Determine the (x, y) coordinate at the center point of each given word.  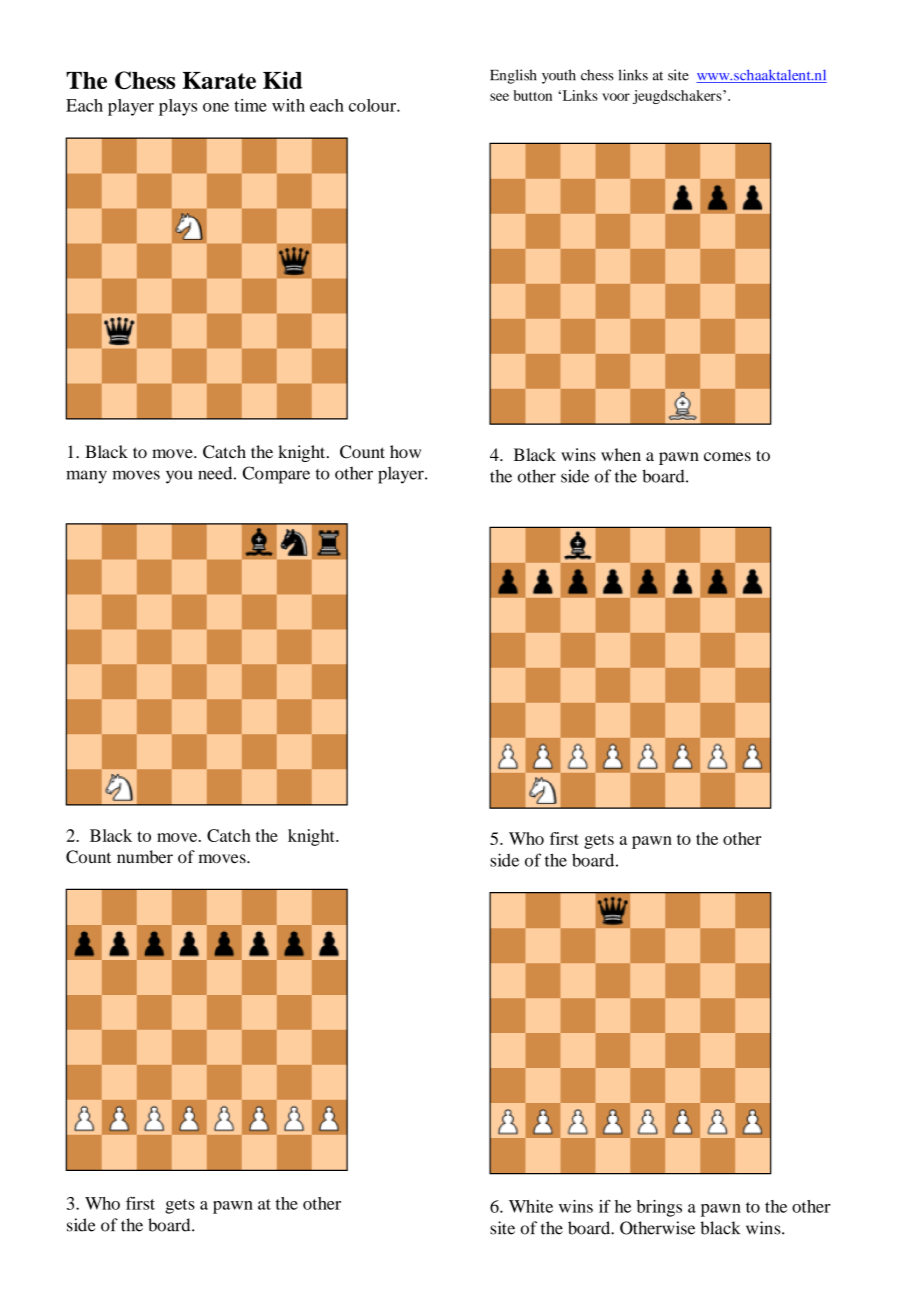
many (86, 477)
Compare (276, 475)
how (405, 451)
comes (727, 456)
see (499, 97)
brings (659, 1208)
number (145, 857)
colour (373, 105)
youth (559, 76)
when (621, 454)
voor (616, 97)
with (288, 105)
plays (178, 107)
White (531, 1206)
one (216, 107)
